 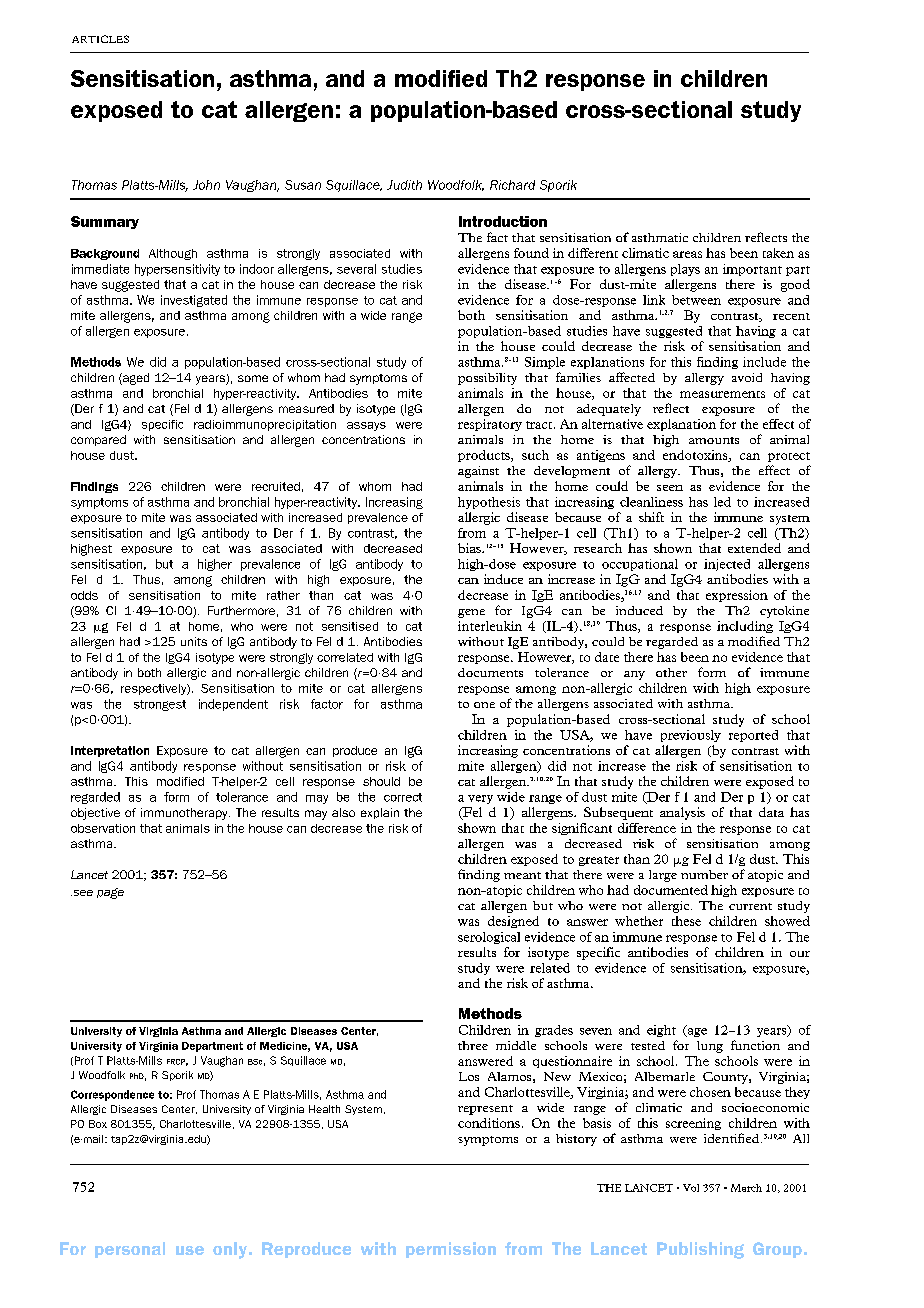 I want to click on Judith, so click(x=404, y=185).
